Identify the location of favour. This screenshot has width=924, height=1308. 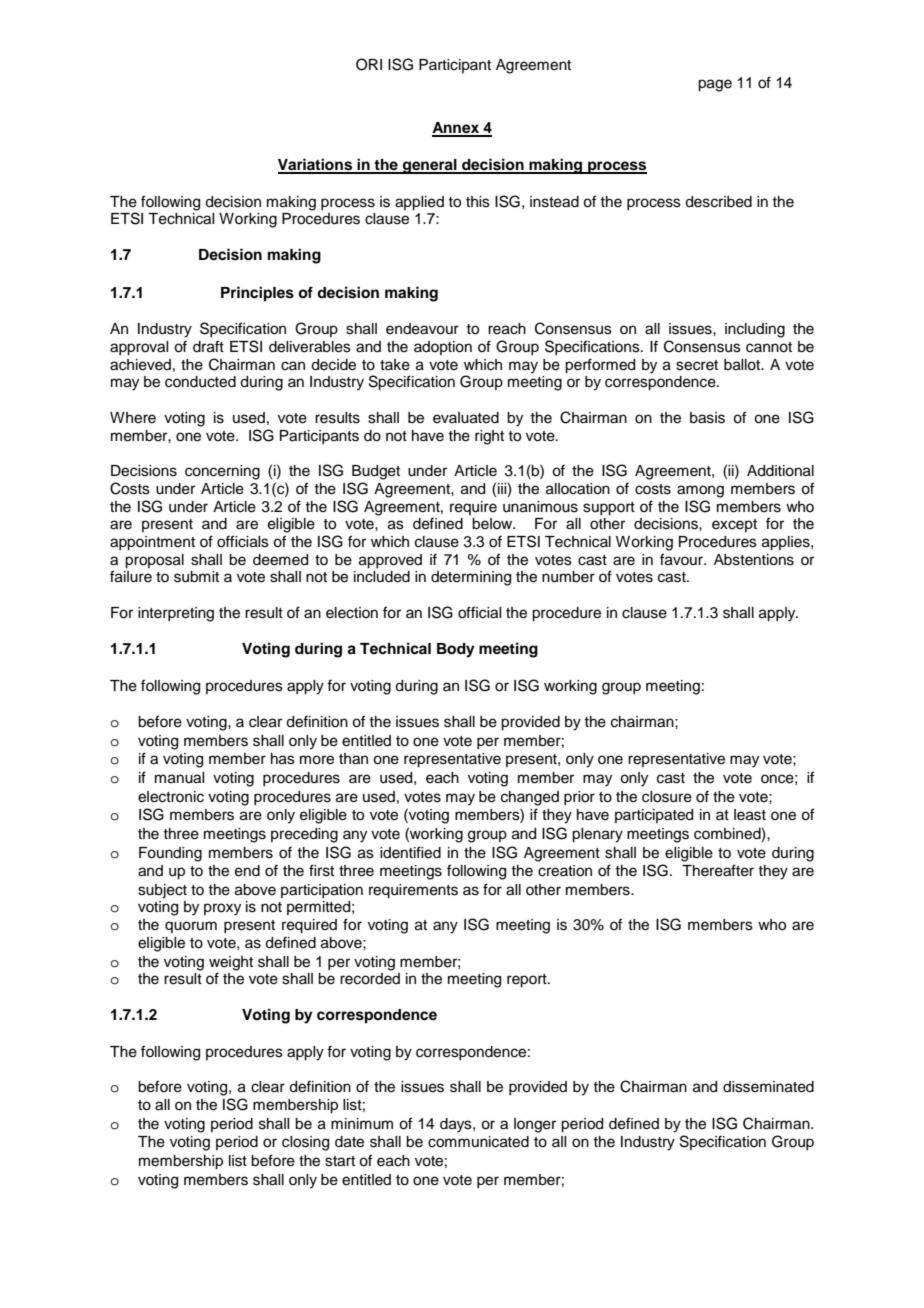
(682, 559).
